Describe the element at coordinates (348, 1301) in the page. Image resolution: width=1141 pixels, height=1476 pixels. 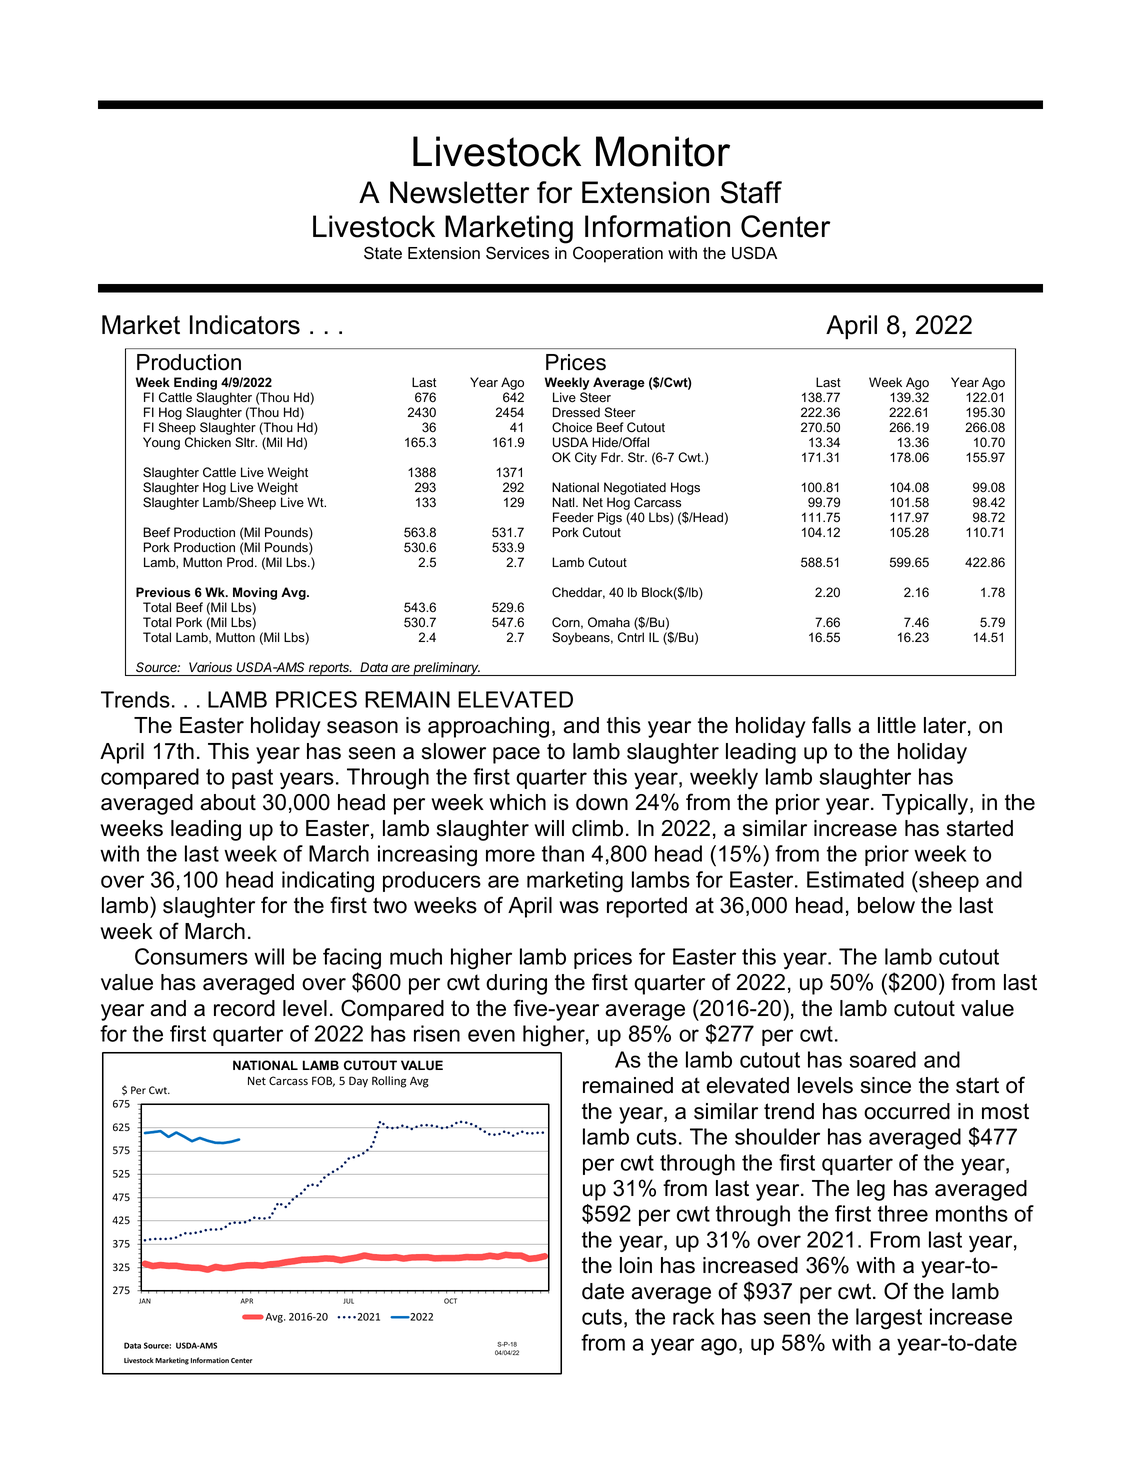
I see `JUL` at that location.
